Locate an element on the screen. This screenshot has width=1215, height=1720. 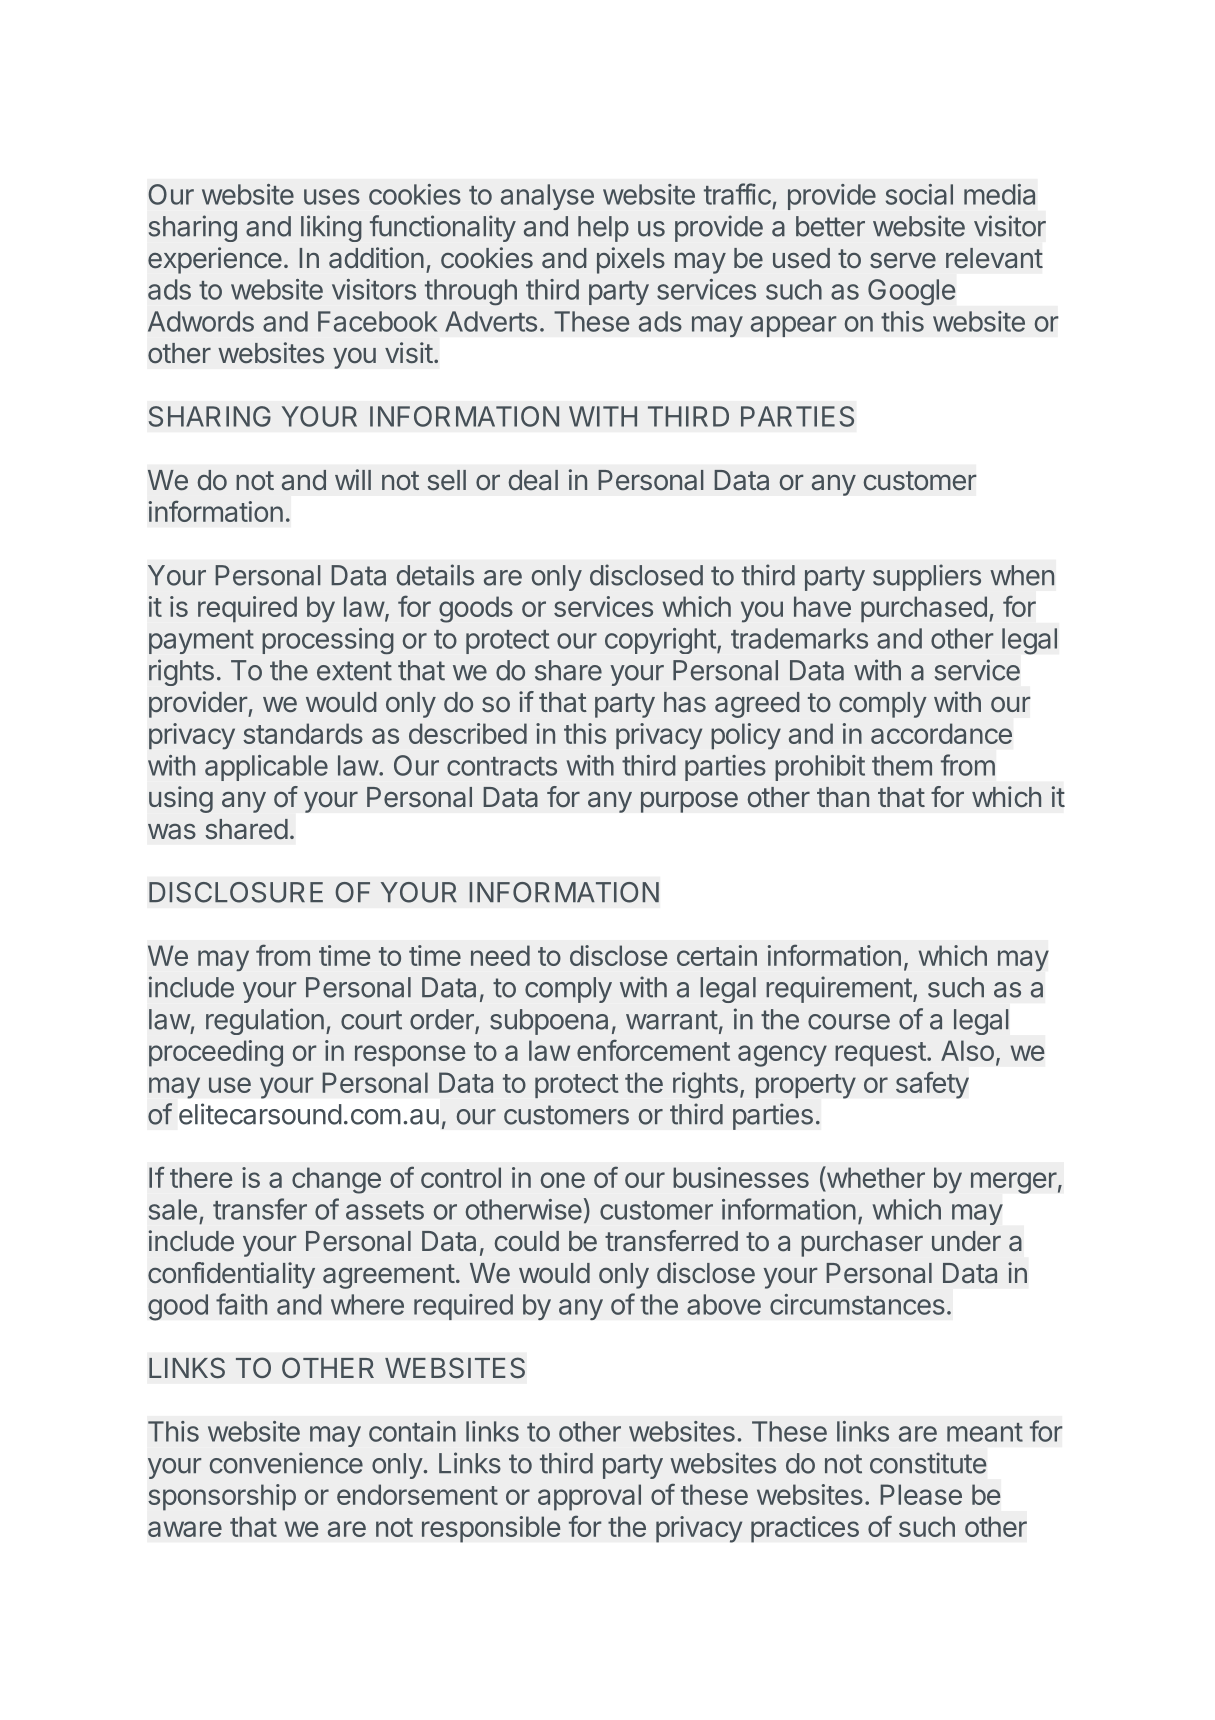
serve is located at coordinates (903, 260).
